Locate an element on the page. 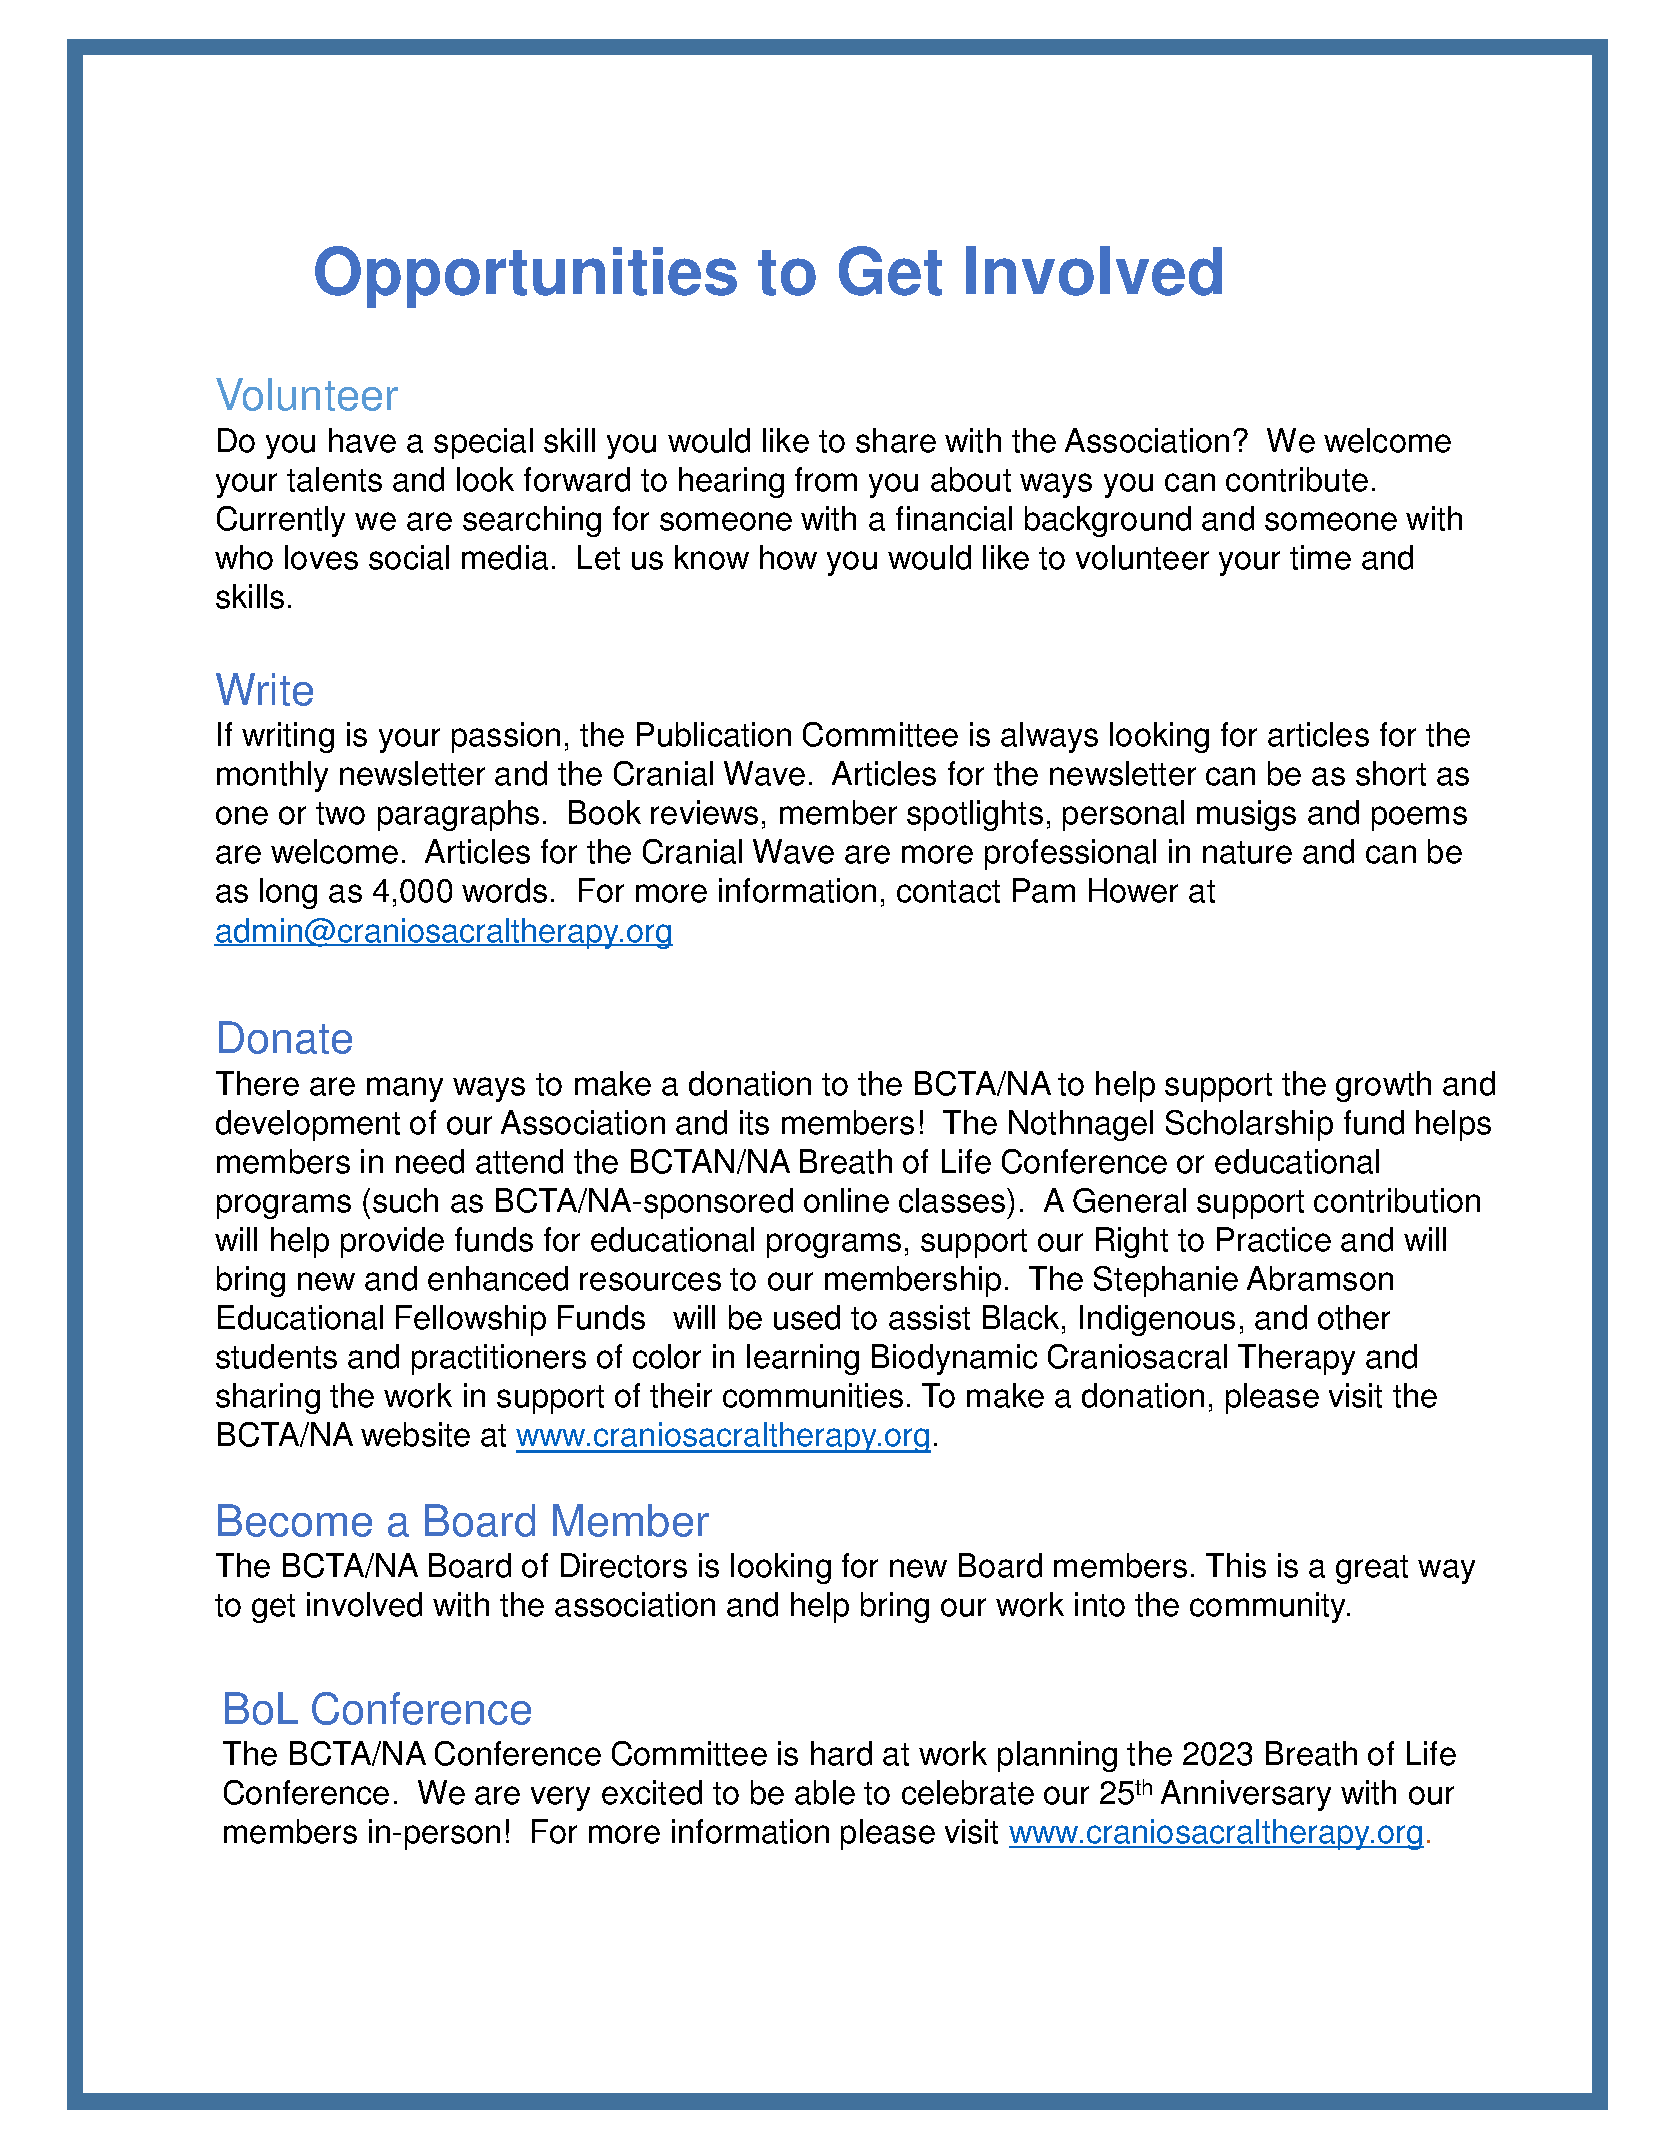  Opportunities is located at coordinates (526, 277).
